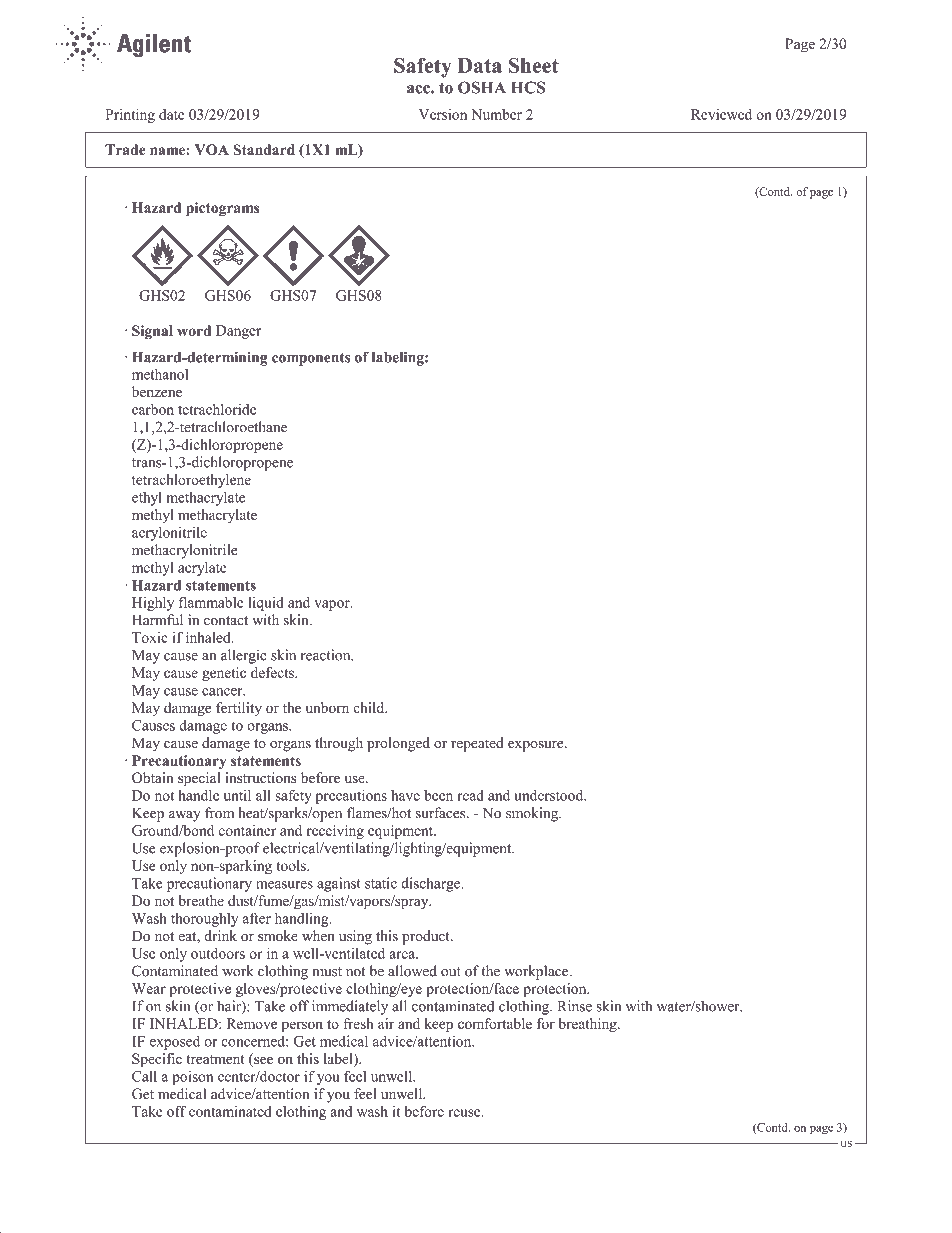 This page has width=952, height=1233. Describe the element at coordinates (398, 744) in the page. I see `prolonged` at that location.
